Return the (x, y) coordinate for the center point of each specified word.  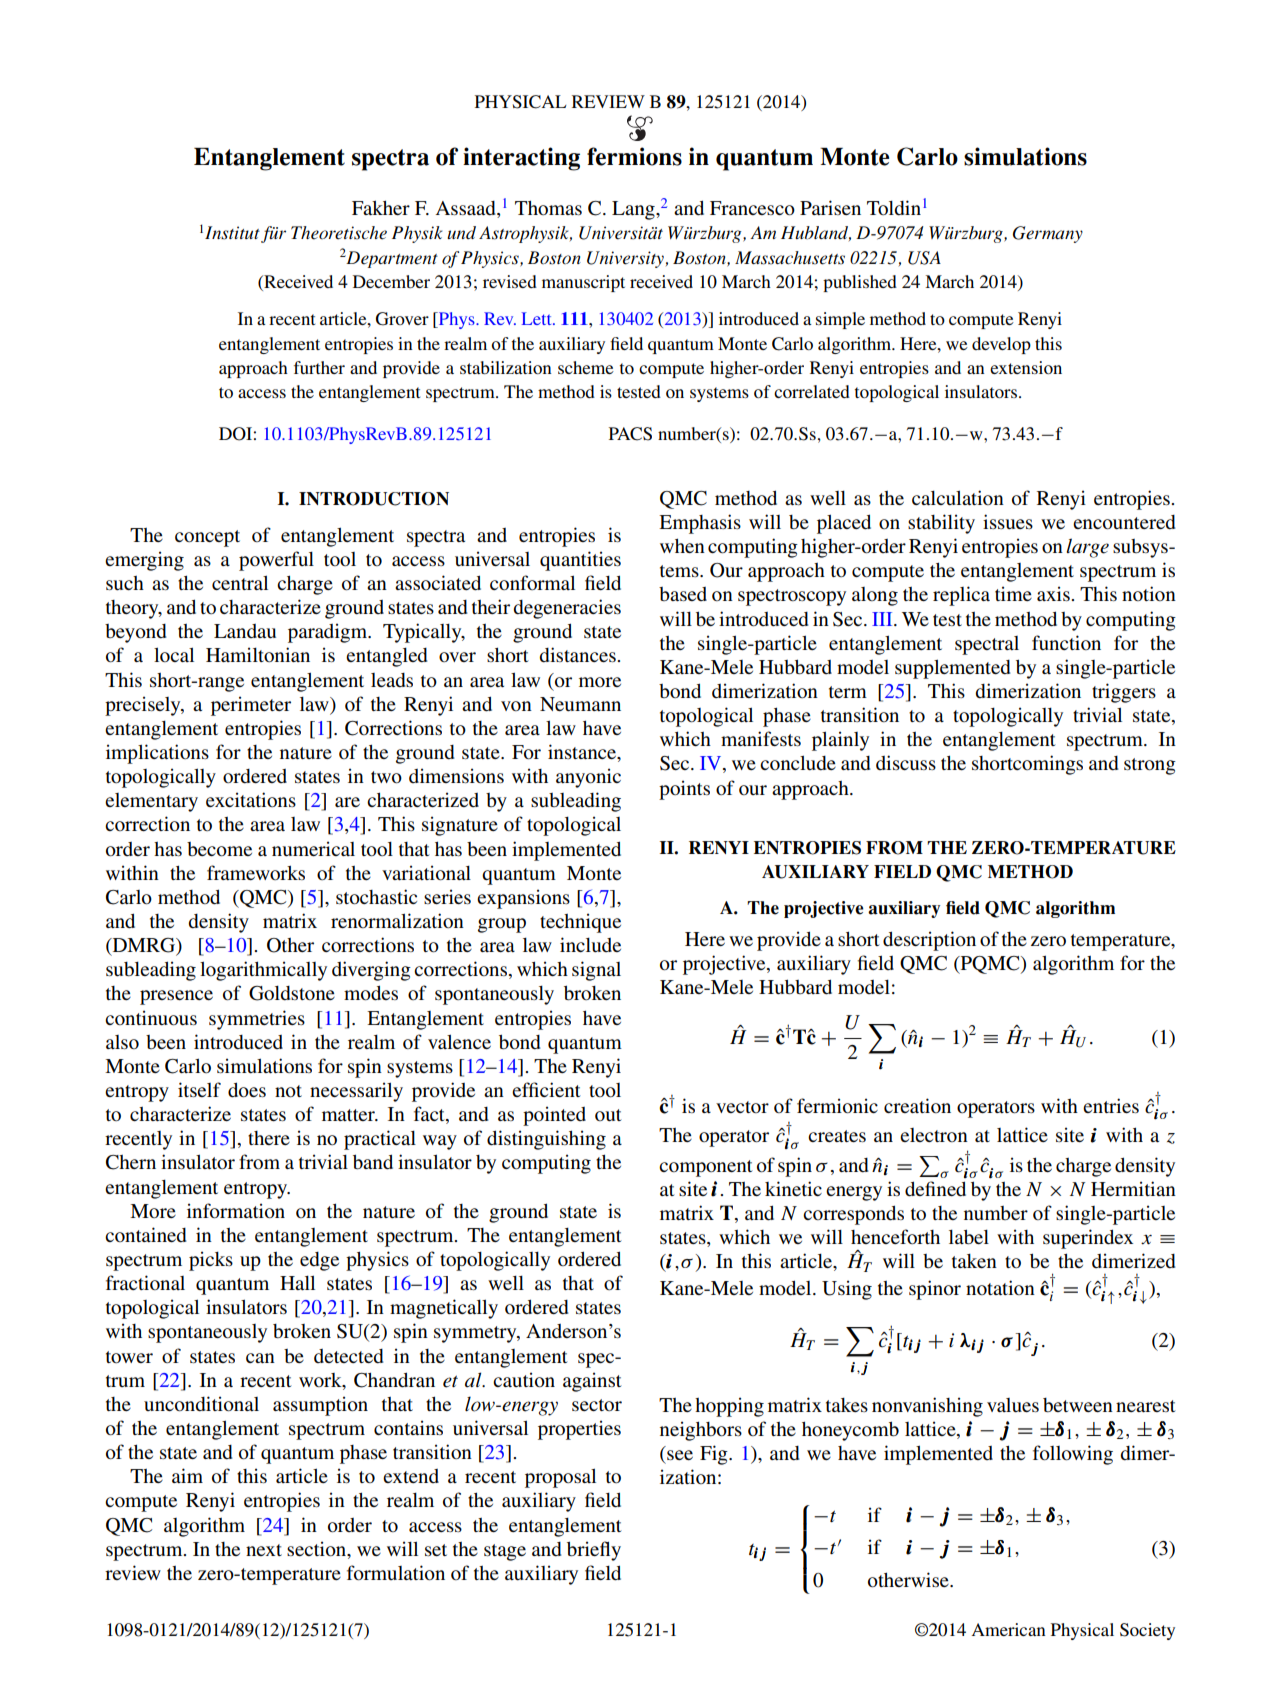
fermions (634, 156)
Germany (1048, 234)
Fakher (381, 207)
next (264, 1550)
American (1008, 1629)
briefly (594, 1551)
